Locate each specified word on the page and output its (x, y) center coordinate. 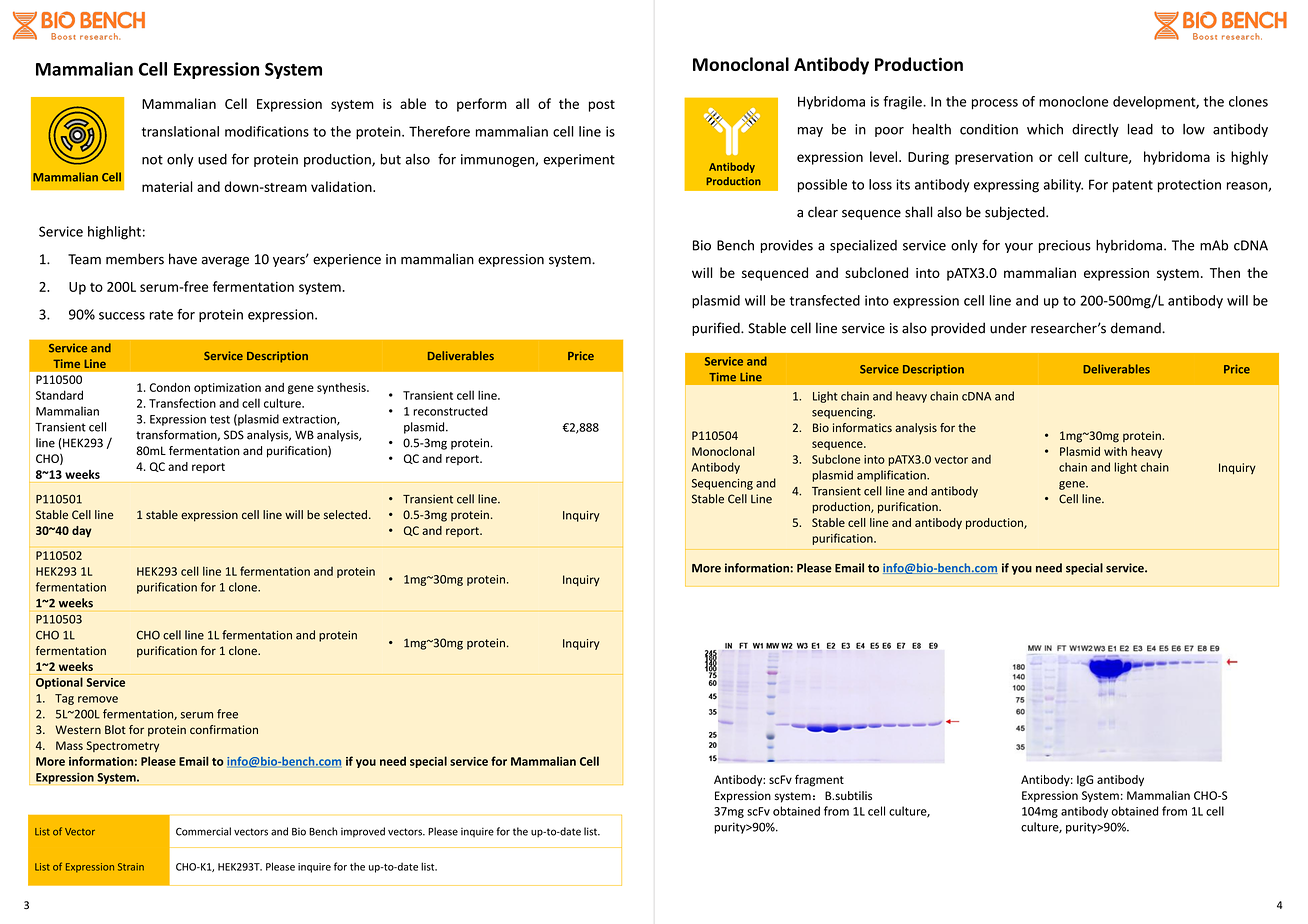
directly (1095, 130)
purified (717, 329)
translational (180, 131)
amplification (892, 476)
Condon (170, 387)
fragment (819, 781)
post (602, 106)
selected (345, 514)
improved (363, 832)
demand (1137, 328)
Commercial (203, 831)
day (82, 532)
